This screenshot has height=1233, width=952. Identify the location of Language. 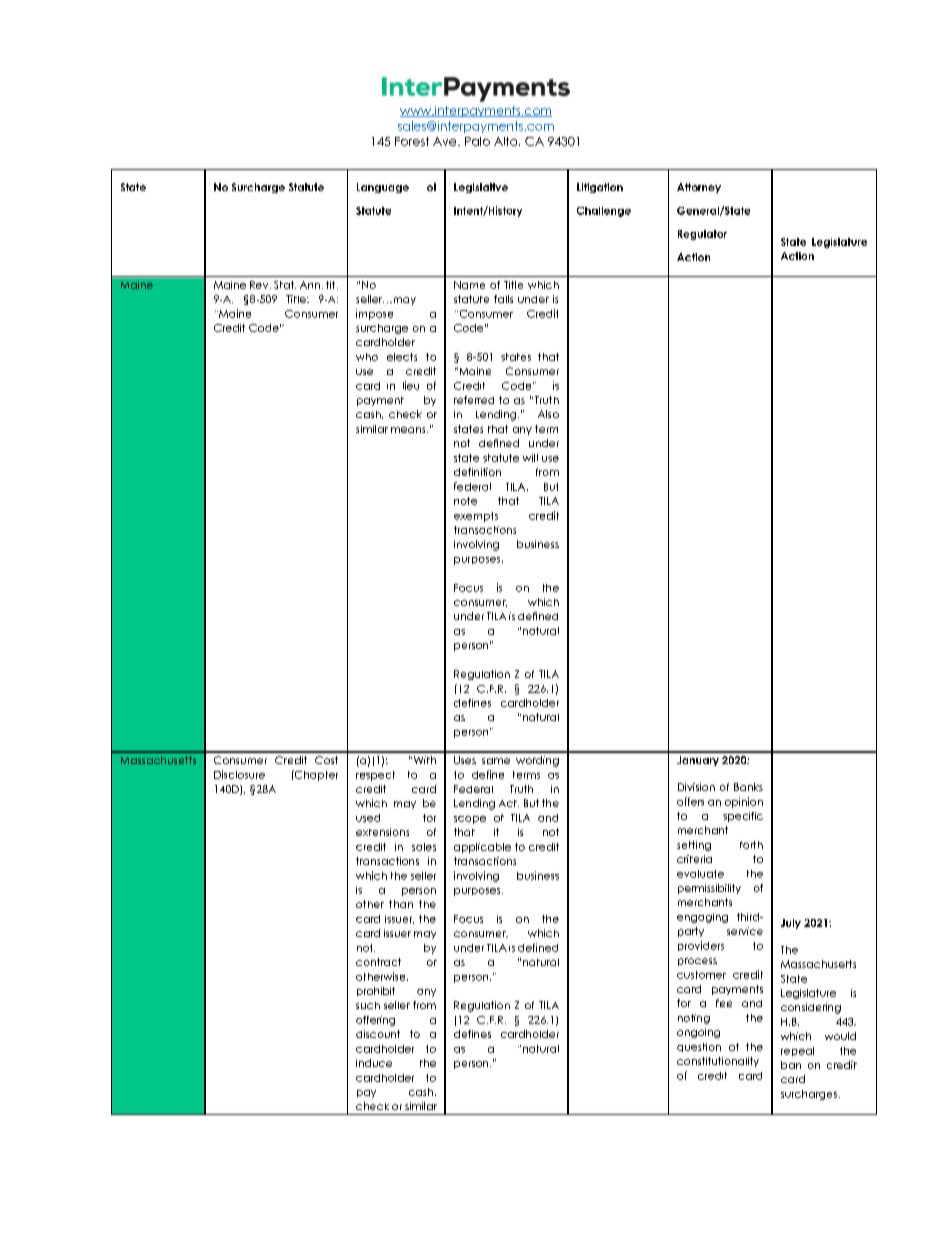
(383, 188).
